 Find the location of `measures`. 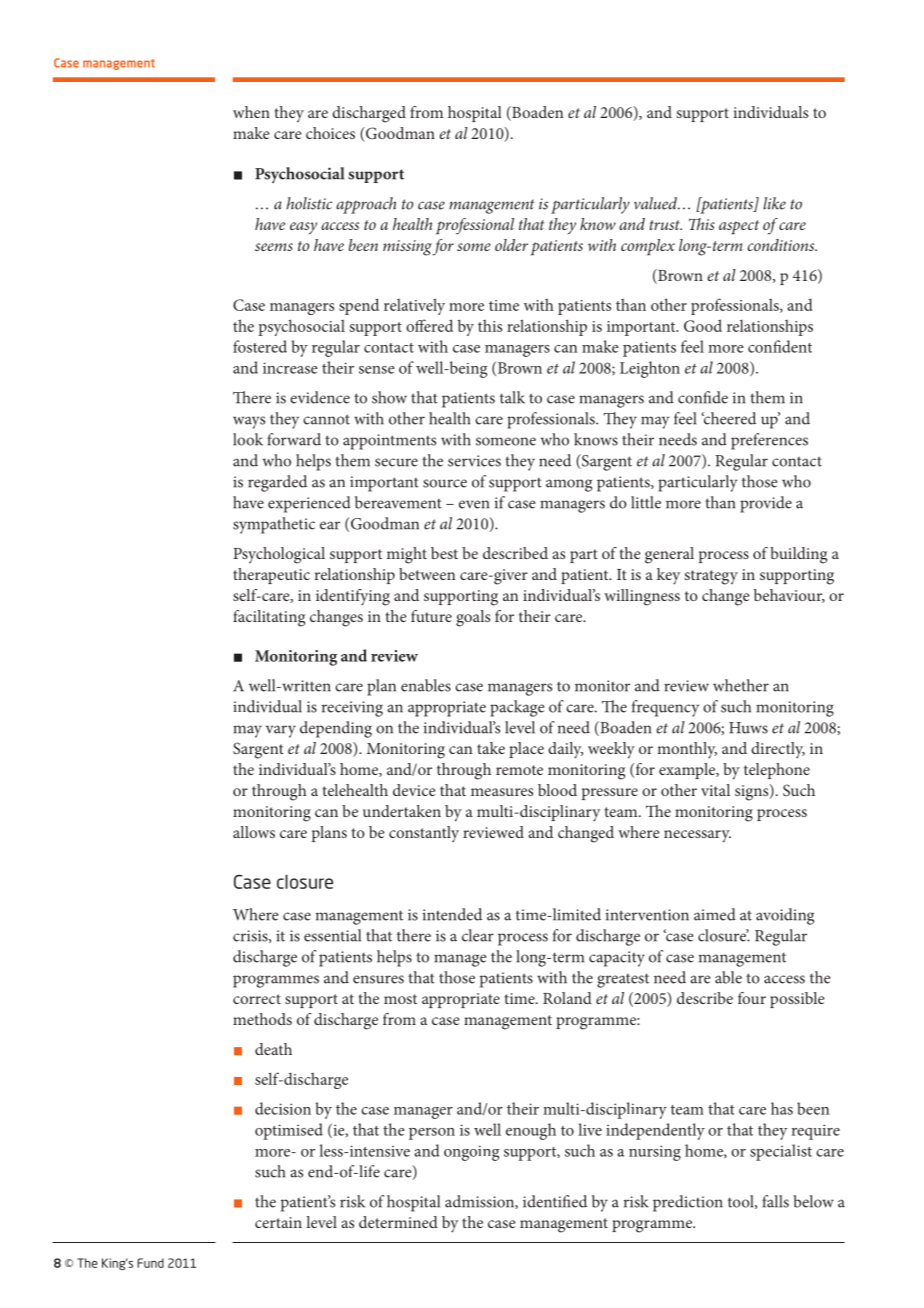

measures is located at coordinates (502, 792).
